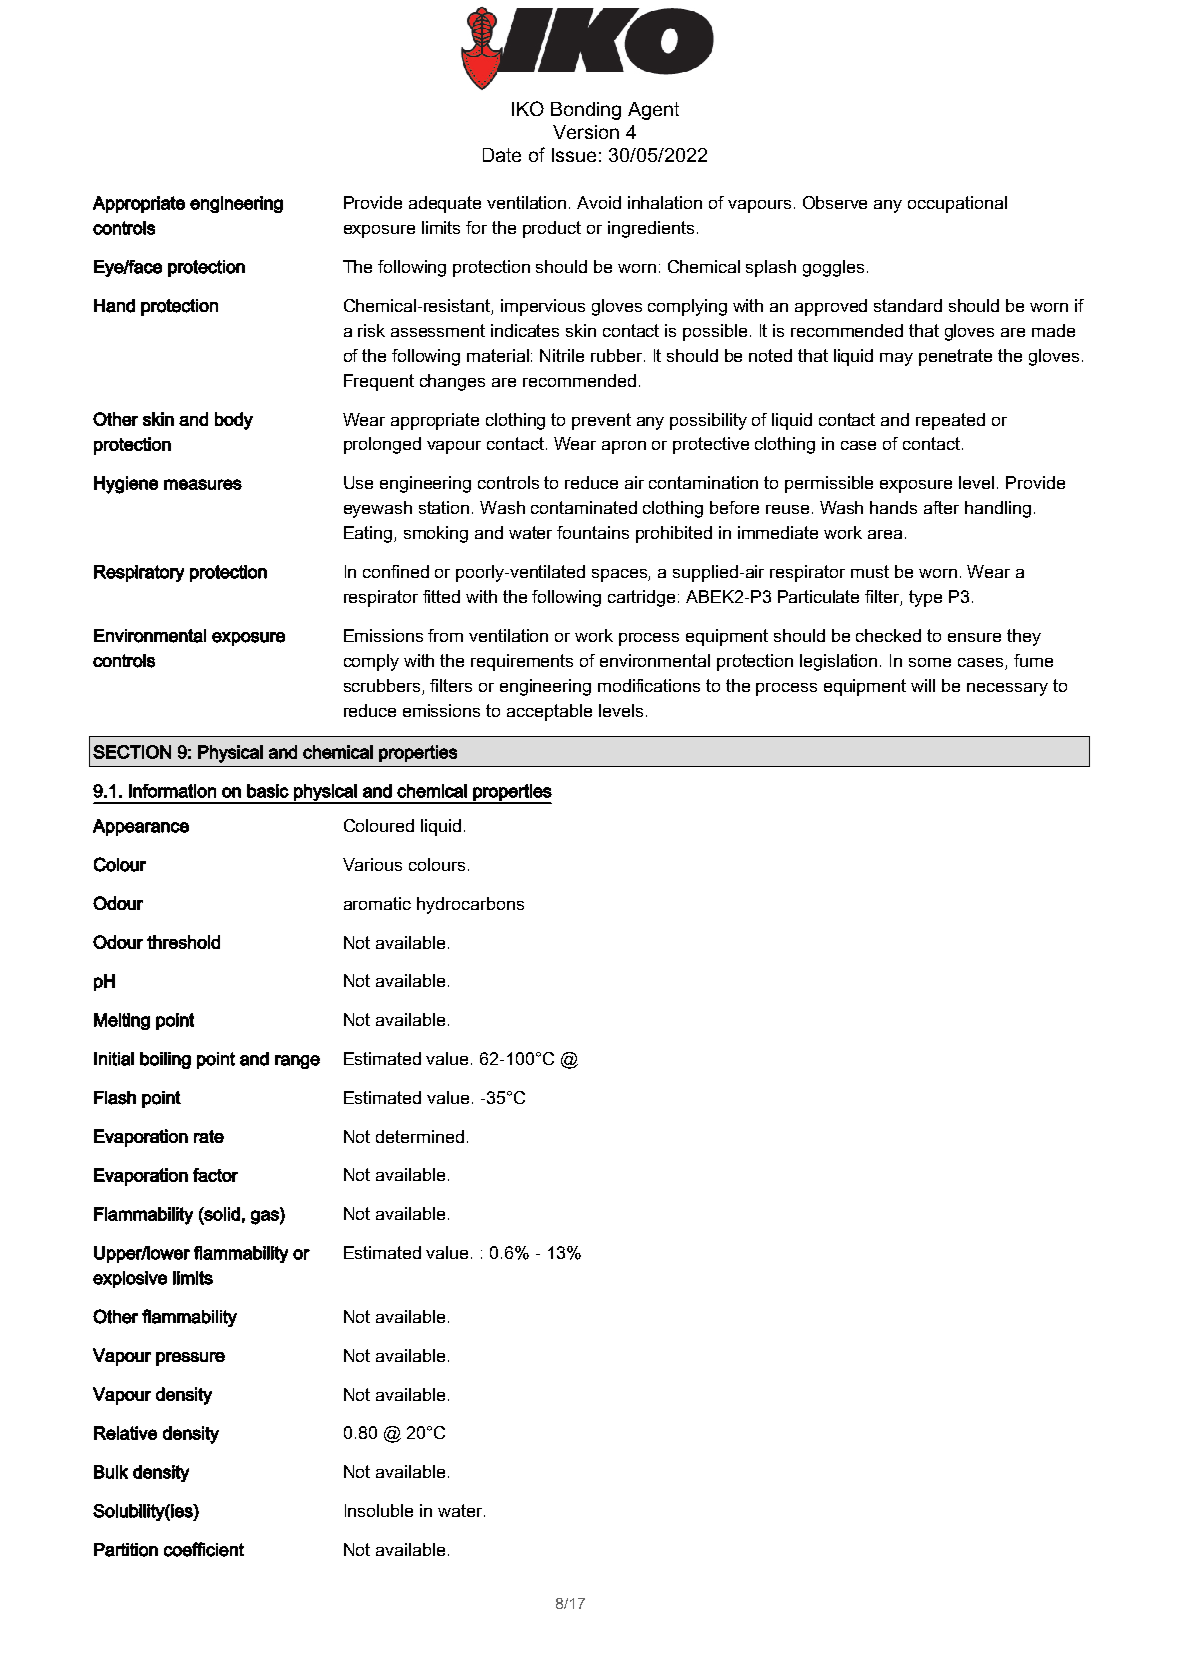 Image resolution: width=1179 pixels, height=1668 pixels. Describe the element at coordinates (445, 204) in the screenshot. I see `adequate` at that location.
